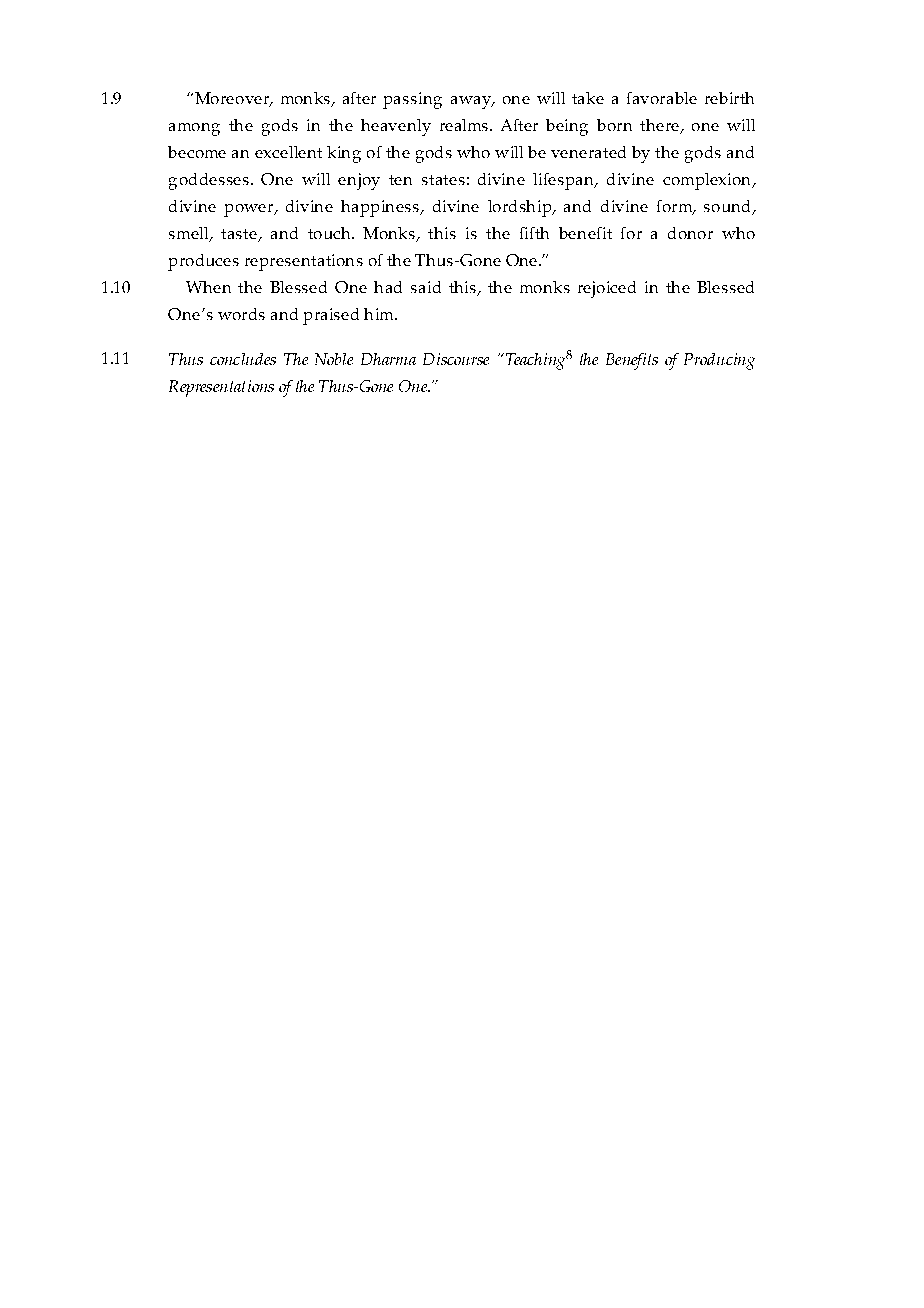 This document has width=924, height=1308. Describe the element at coordinates (690, 233) in the document. I see `donor` at that location.
